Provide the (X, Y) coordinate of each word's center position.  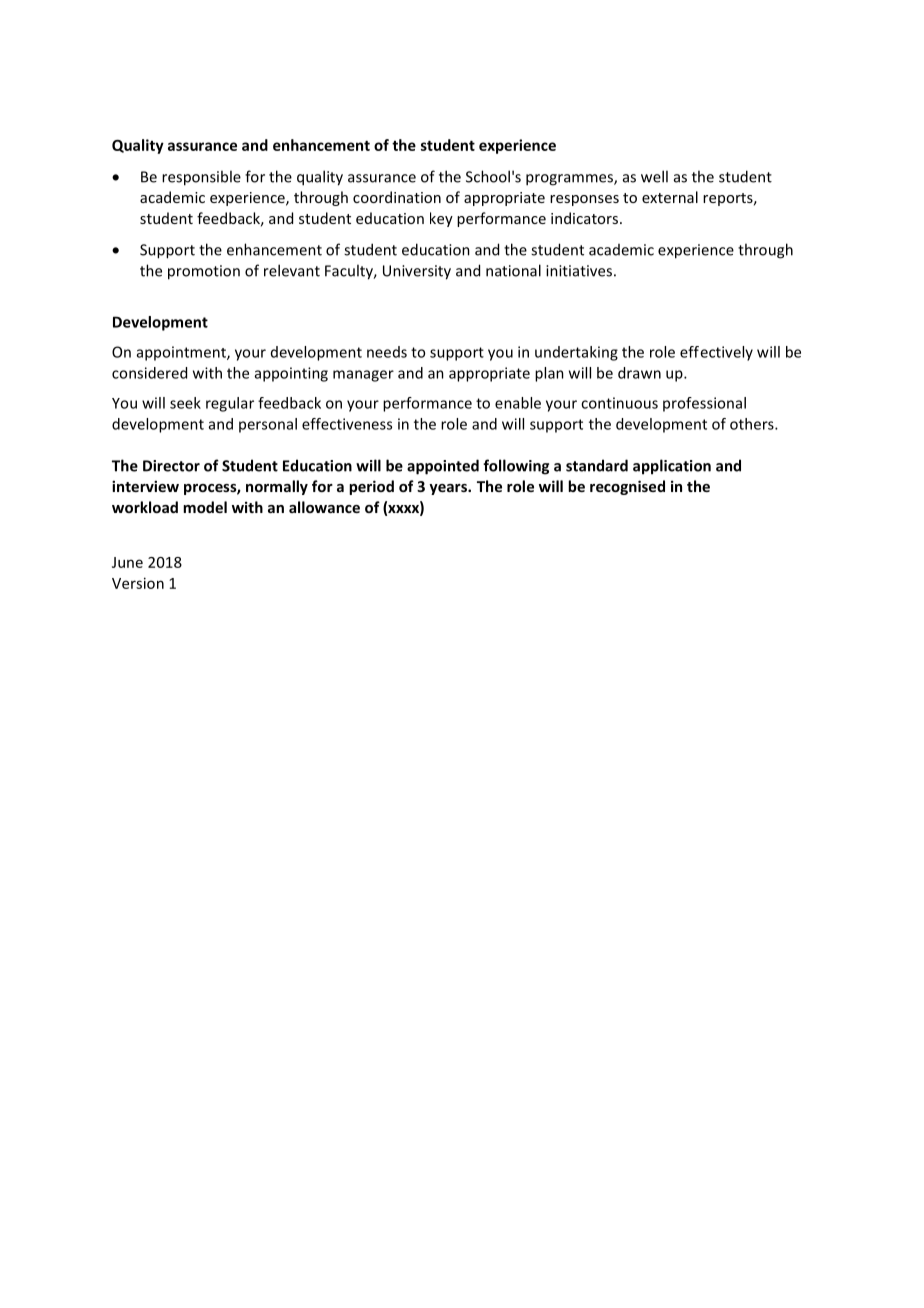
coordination (397, 197)
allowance (324, 507)
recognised (627, 487)
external (670, 197)
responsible (201, 178)
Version (138, 583)
